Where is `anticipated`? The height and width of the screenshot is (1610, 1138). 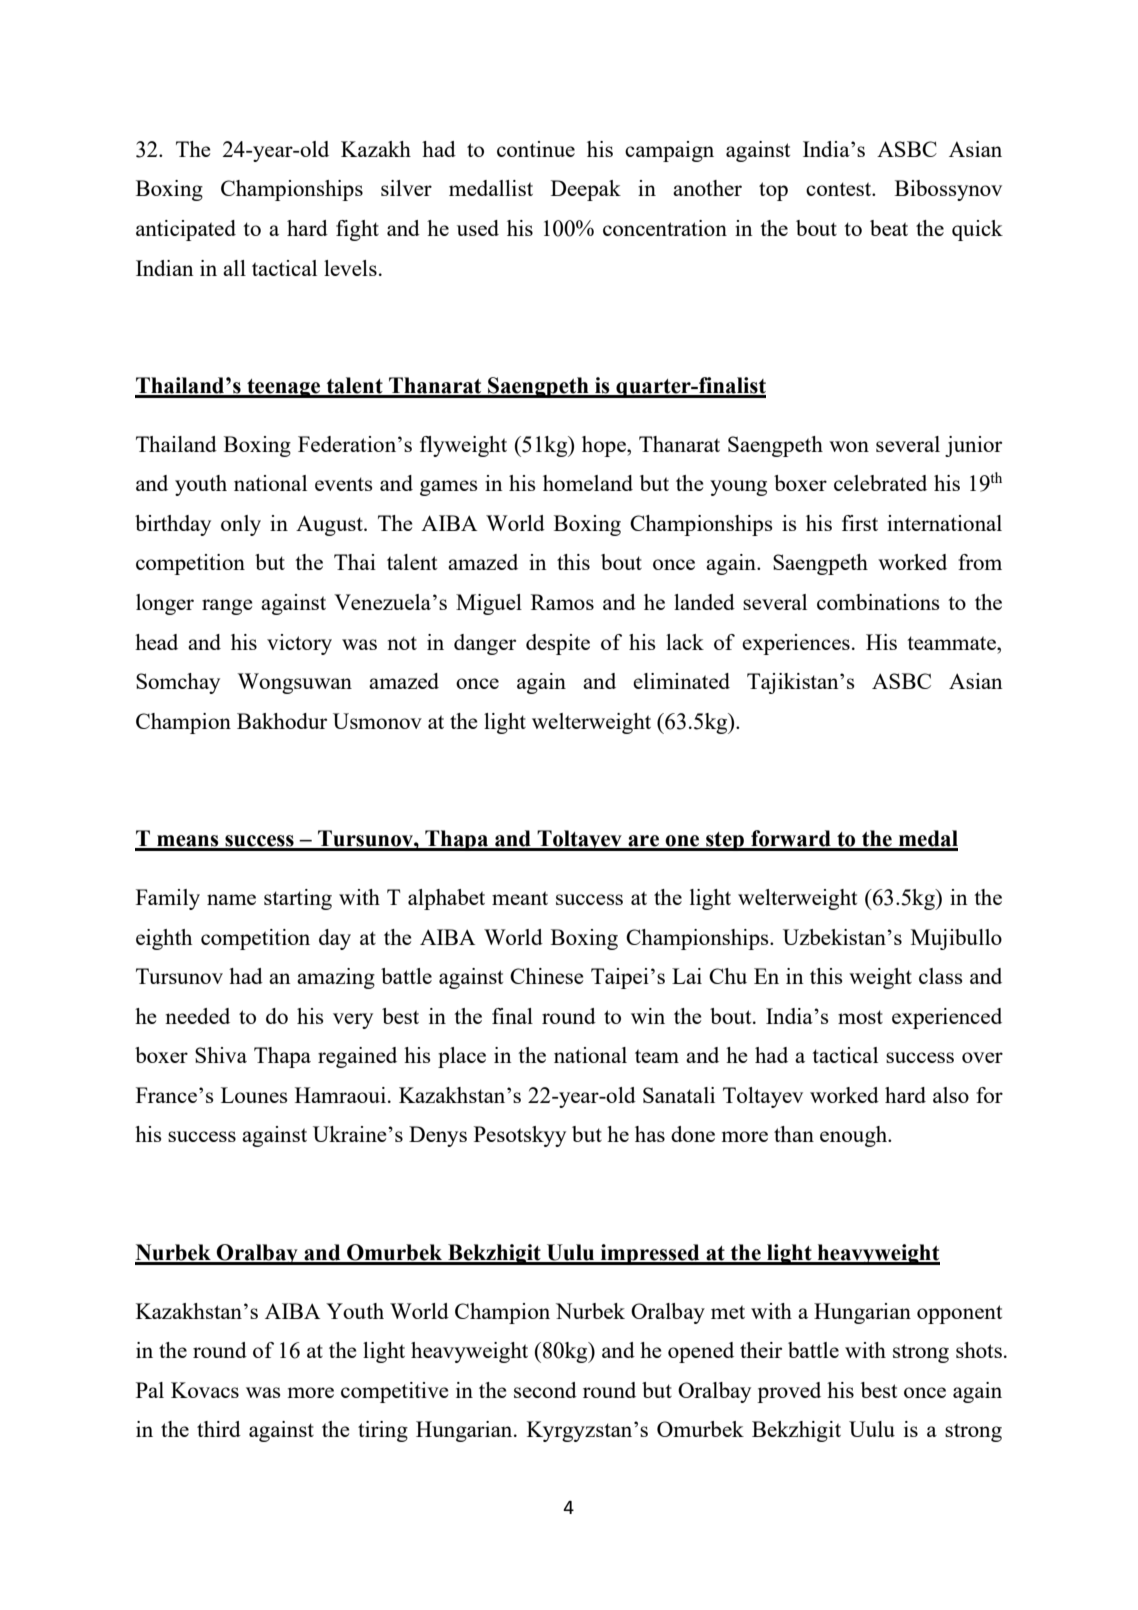
anticipated is located at coordinates (186, 230).
